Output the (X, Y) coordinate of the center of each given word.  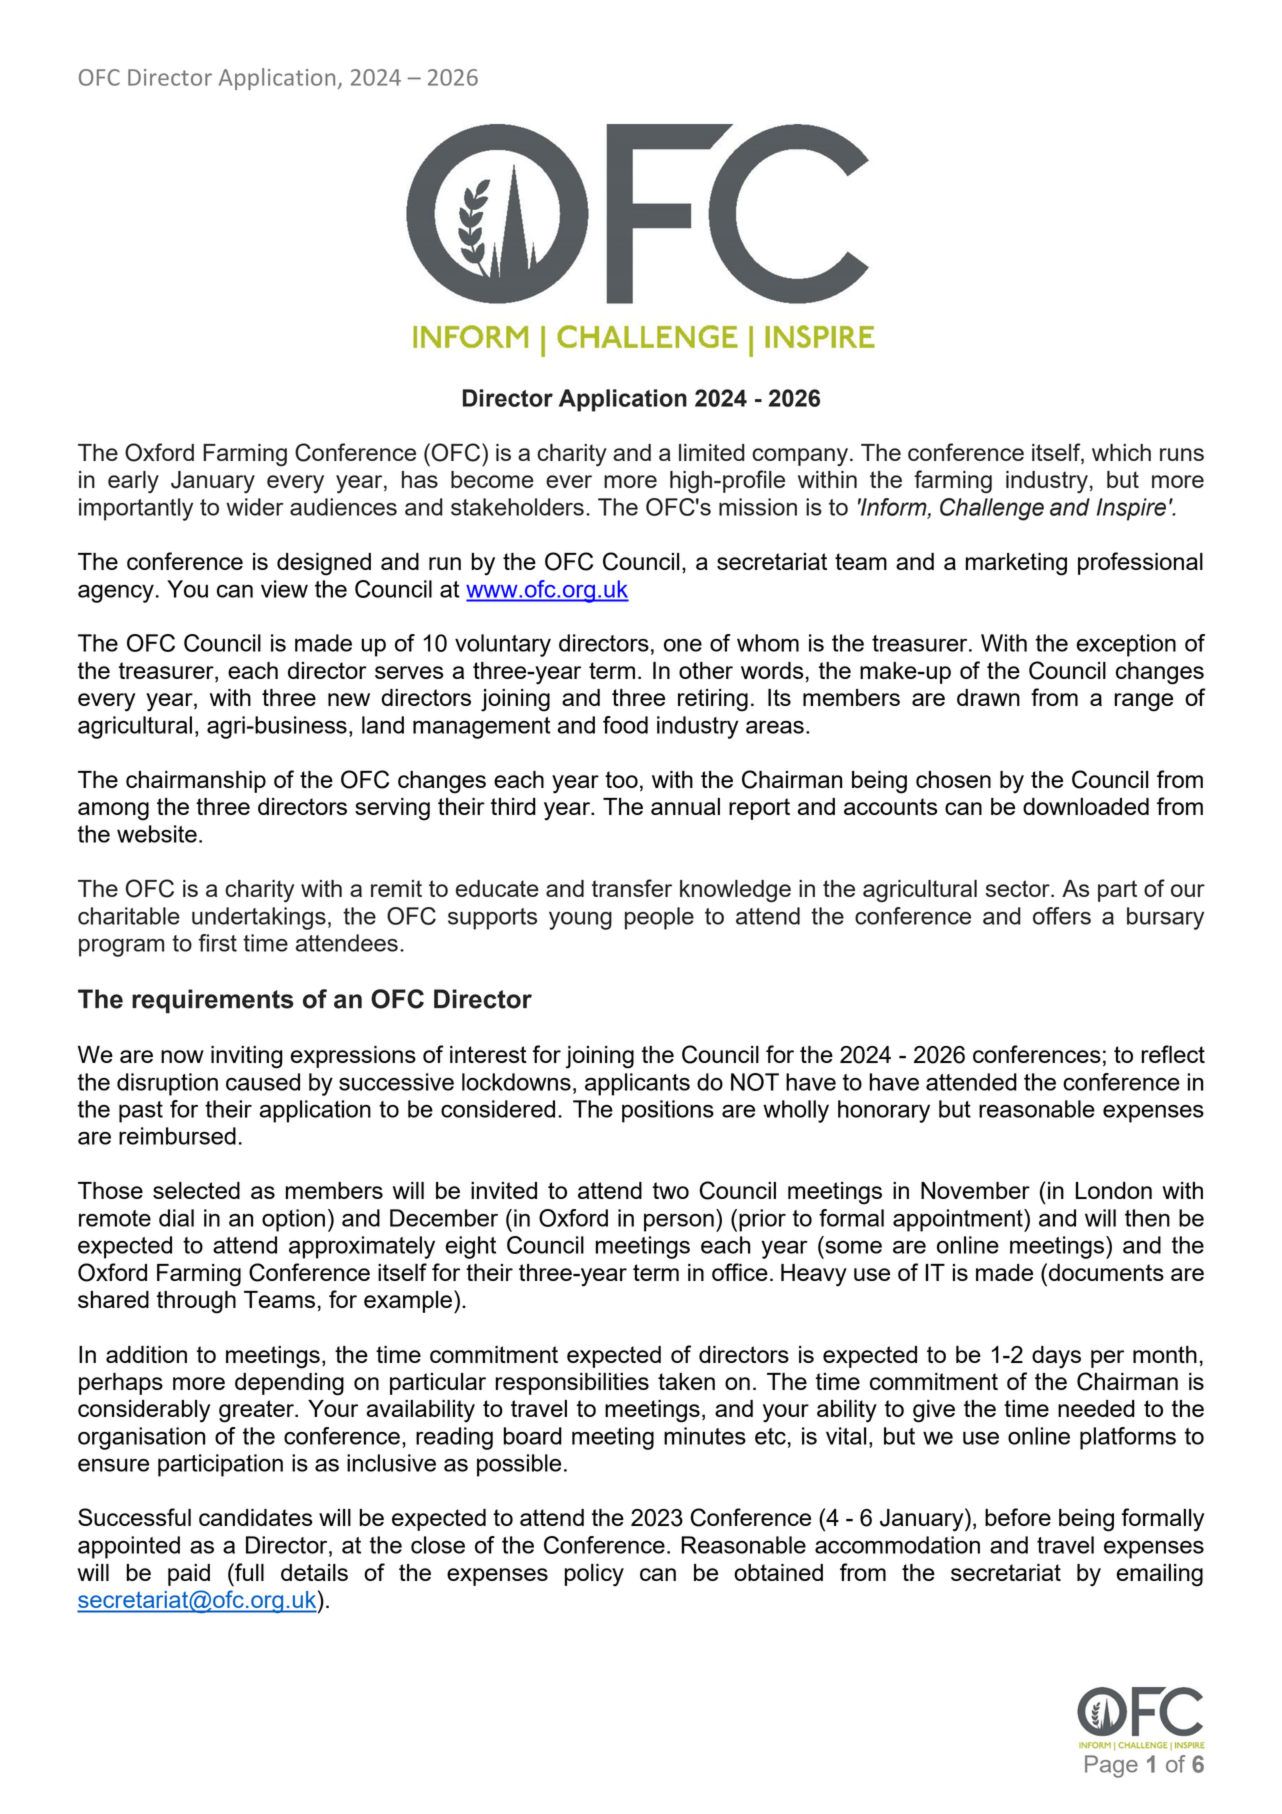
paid (189, 1575)
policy (594, 1575)
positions (668, 1111)
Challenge (992, 509)
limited (712, 452)
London (1114, 1190)
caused (263, 1082)
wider (255, 507)
